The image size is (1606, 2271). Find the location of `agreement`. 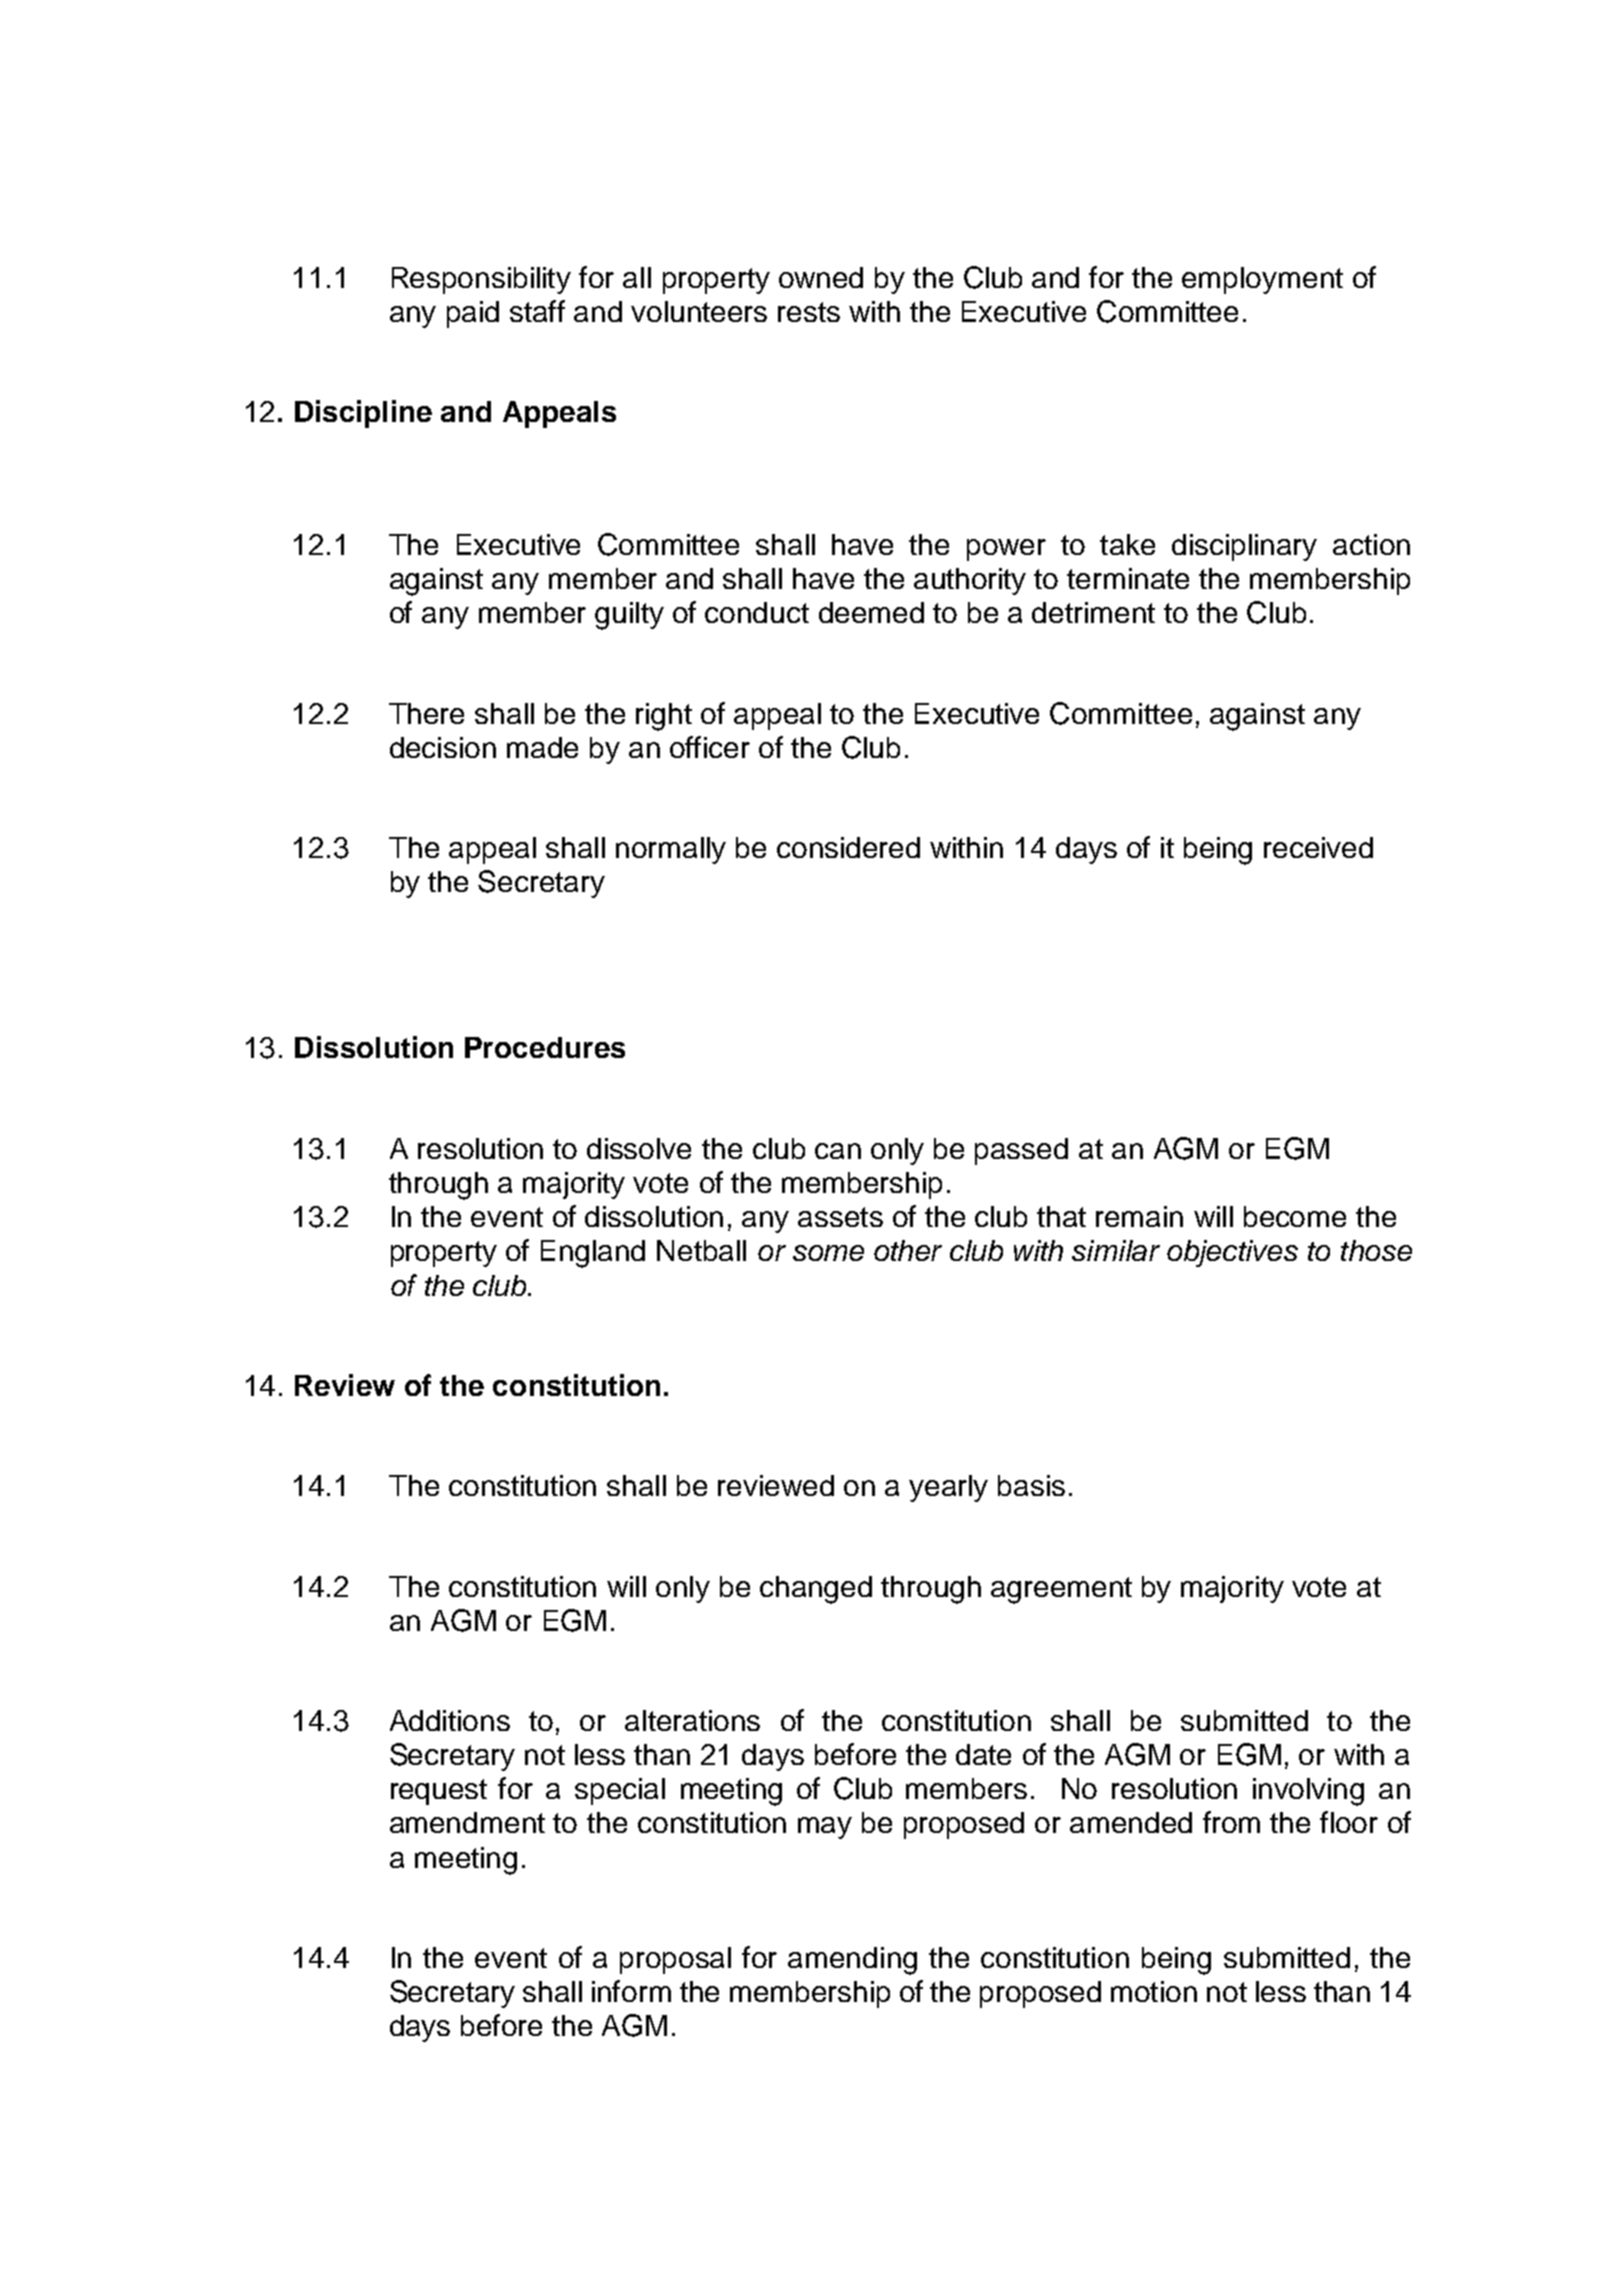

agreement is located at coordinates (1061, 1590).
